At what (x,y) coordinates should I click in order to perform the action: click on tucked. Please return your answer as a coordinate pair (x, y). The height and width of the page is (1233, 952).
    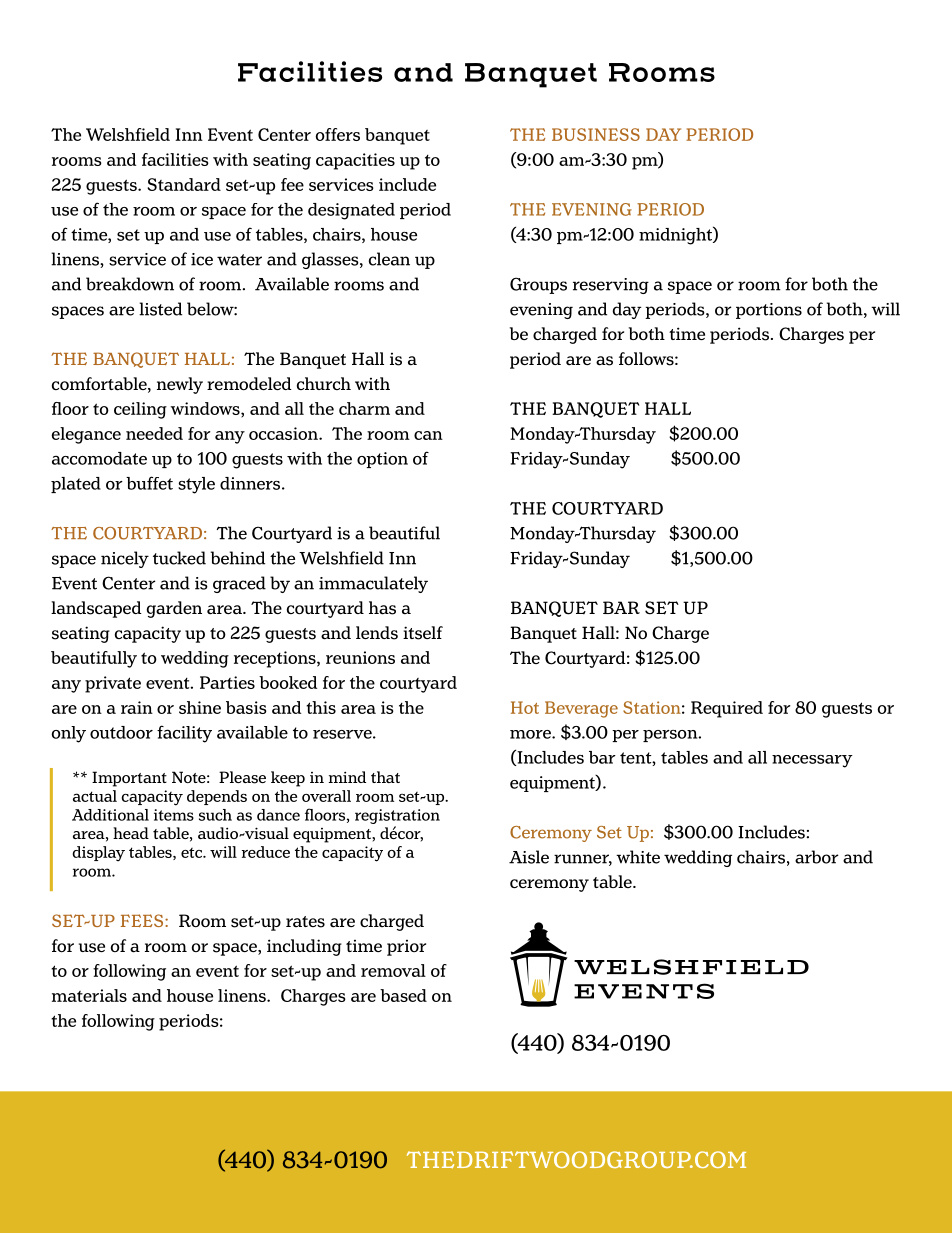
    Looking at the image, I should click on (179, 558).
